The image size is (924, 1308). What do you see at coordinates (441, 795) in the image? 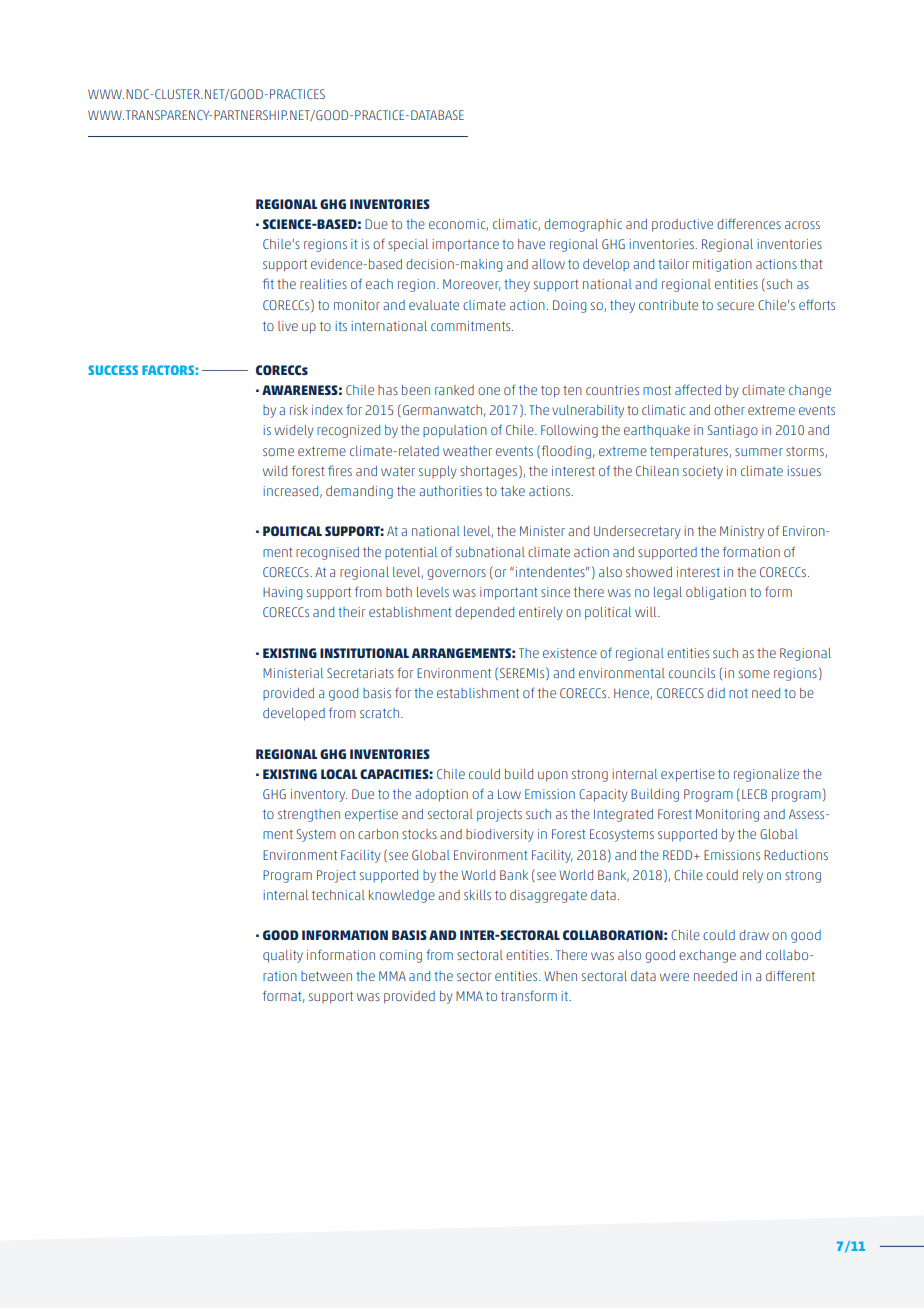
I see `adoption` at bounding box center [441, 795].
